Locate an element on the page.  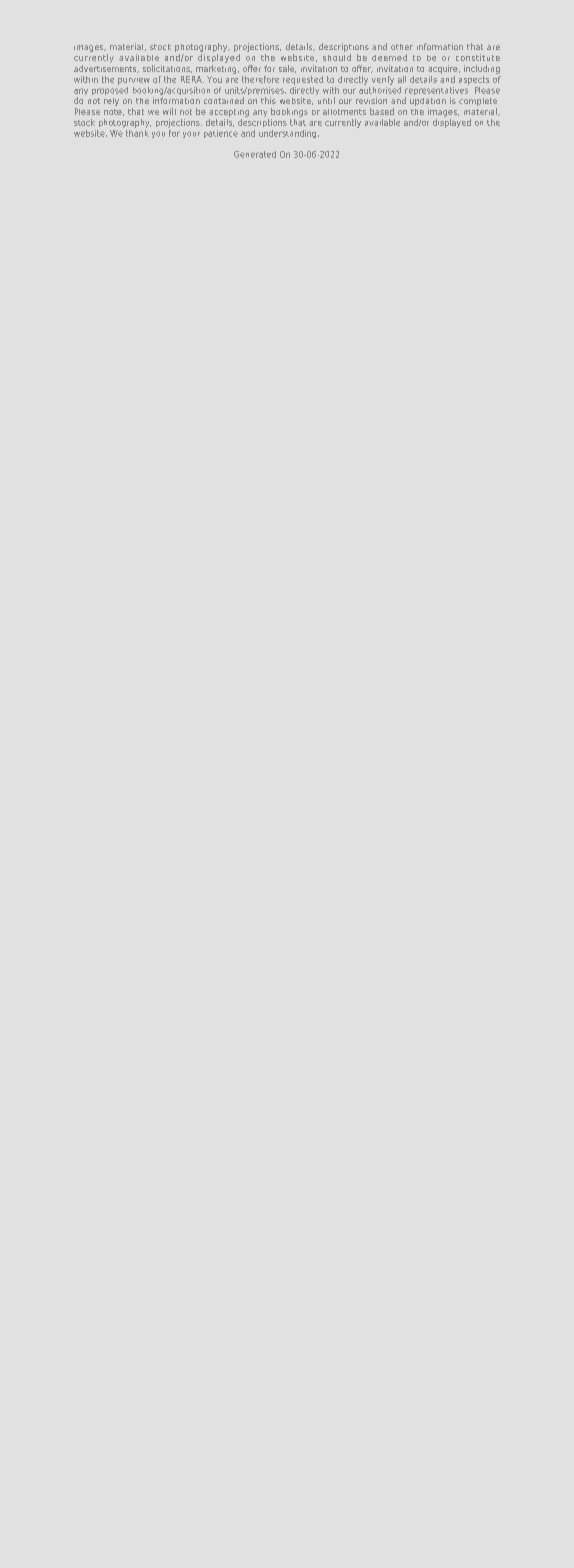
will is located at coordinates (169, 111).
